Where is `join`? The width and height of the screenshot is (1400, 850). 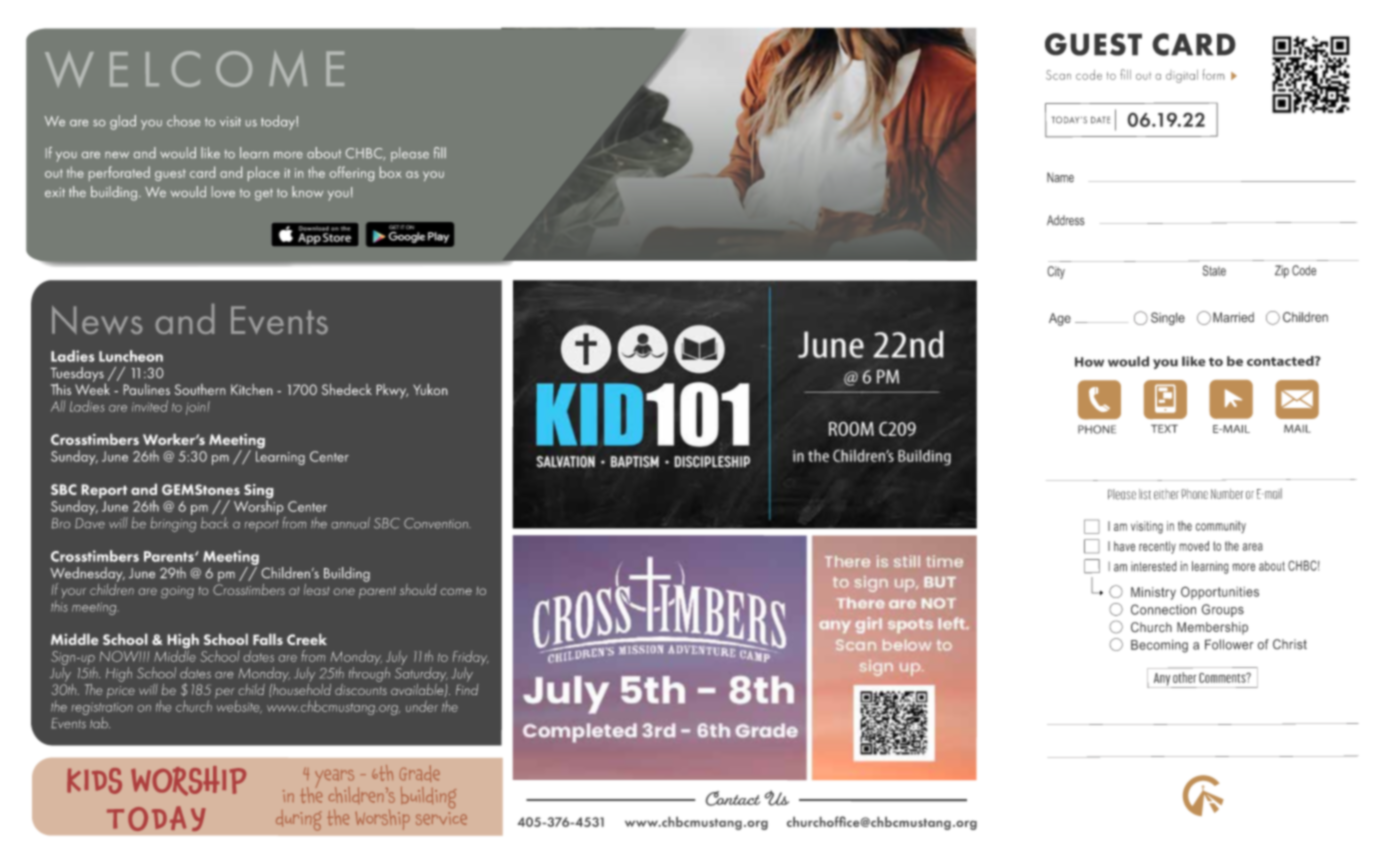 join is located at coordinates (197, 409).
